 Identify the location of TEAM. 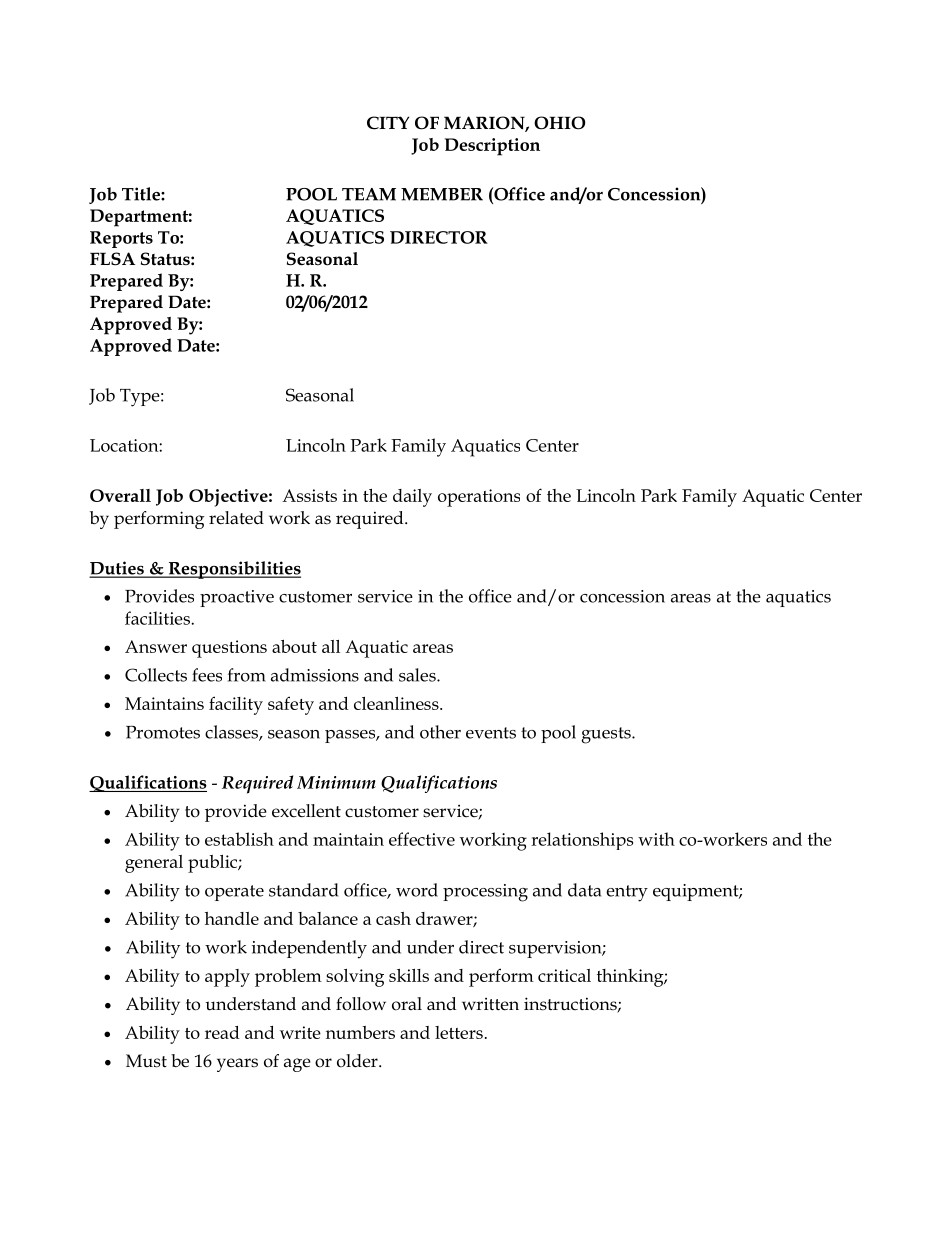
(369, 194).
